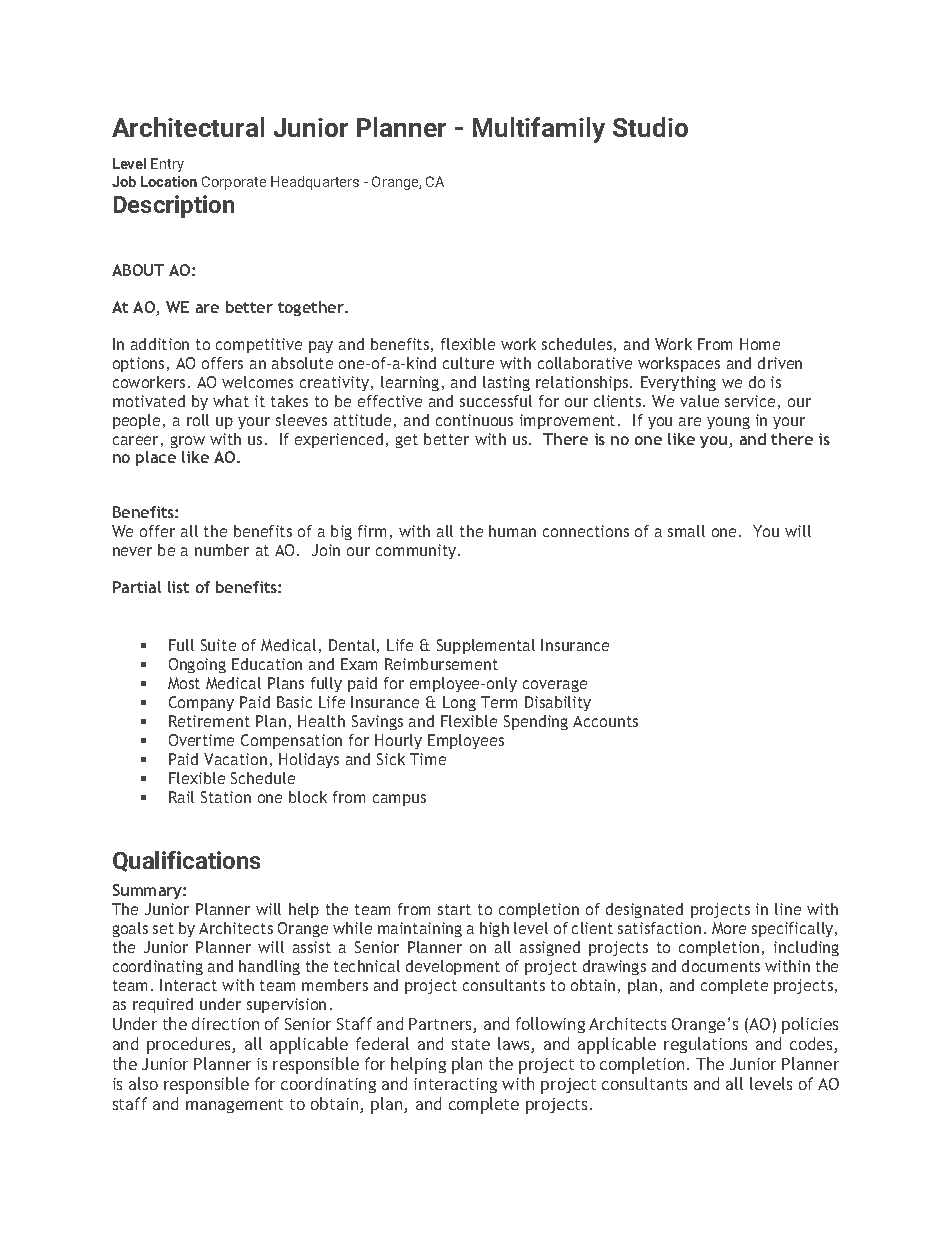 The width and height of the page is (952, 1233). Describe the element at coordinates (650, 127) in the page. I see `Studio` at that location.
